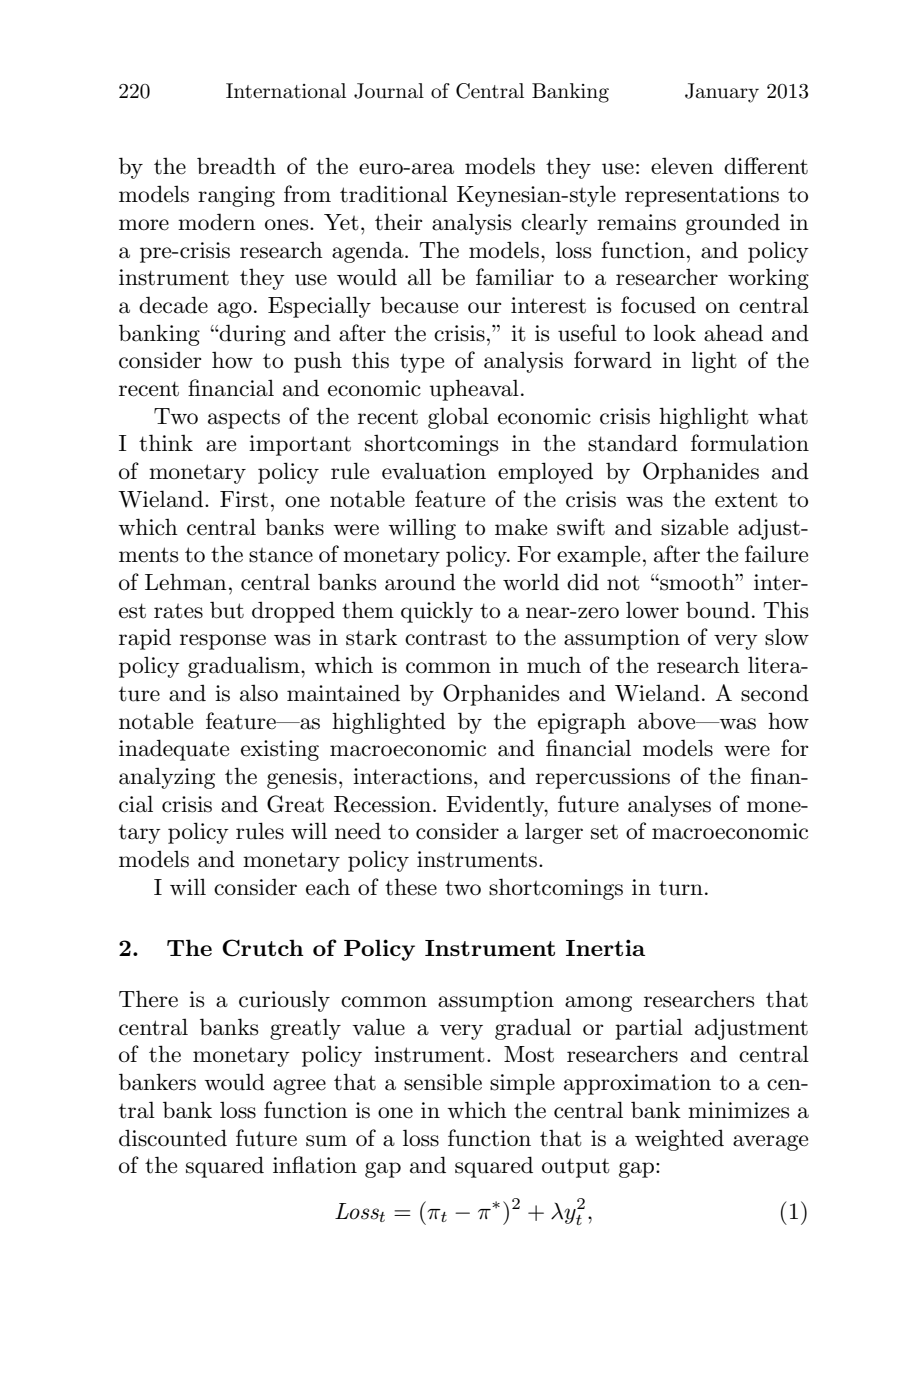 The image size is (924, 1386). Describe the element at coordinates (679, 1140) in the screenshot. I see `weighted` at that location.
